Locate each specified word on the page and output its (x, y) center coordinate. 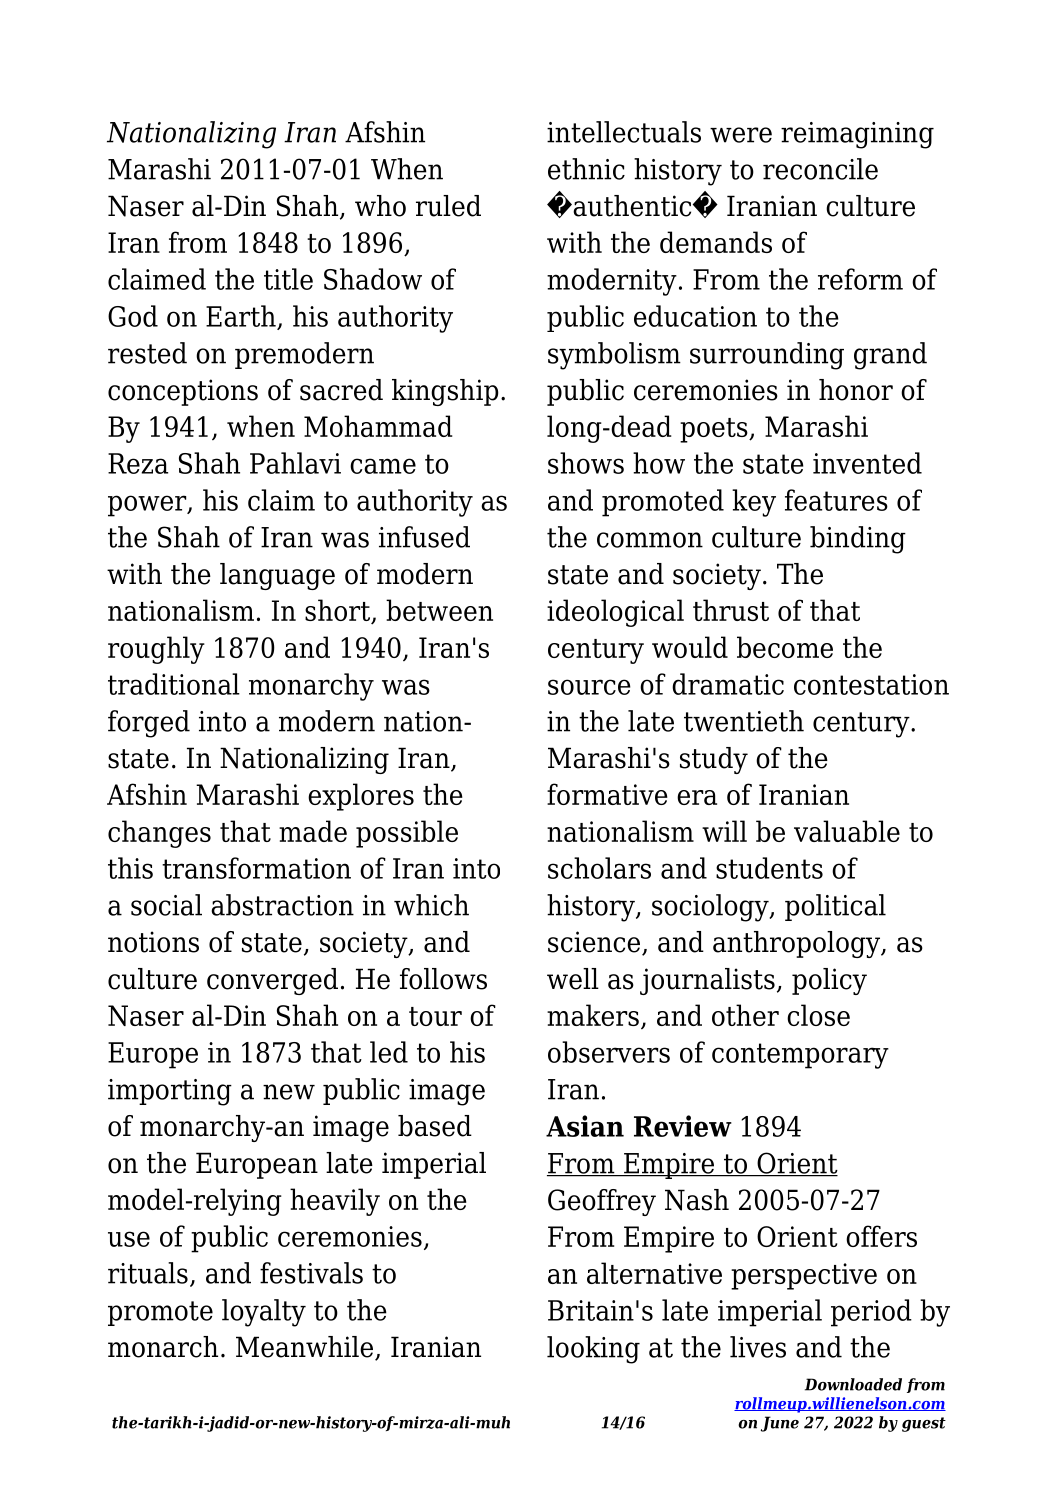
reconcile (820, 169)
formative (607, 794)
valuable (847, 831)
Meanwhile (304, 1347)
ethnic (586, 169)
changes (159, 834)
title (288, 279)
